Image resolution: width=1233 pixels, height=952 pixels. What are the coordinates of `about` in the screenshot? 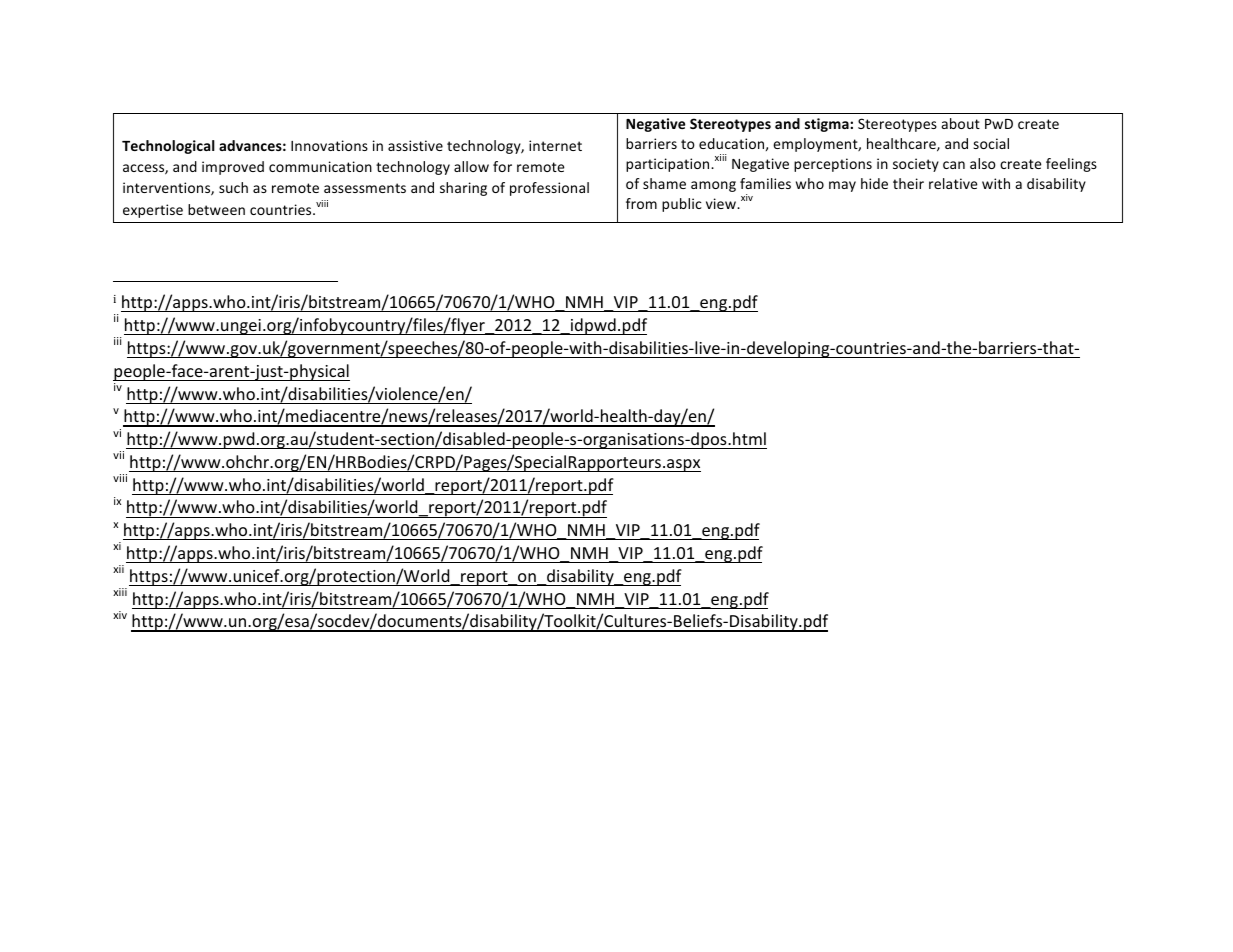 It's located at (961, 123).
